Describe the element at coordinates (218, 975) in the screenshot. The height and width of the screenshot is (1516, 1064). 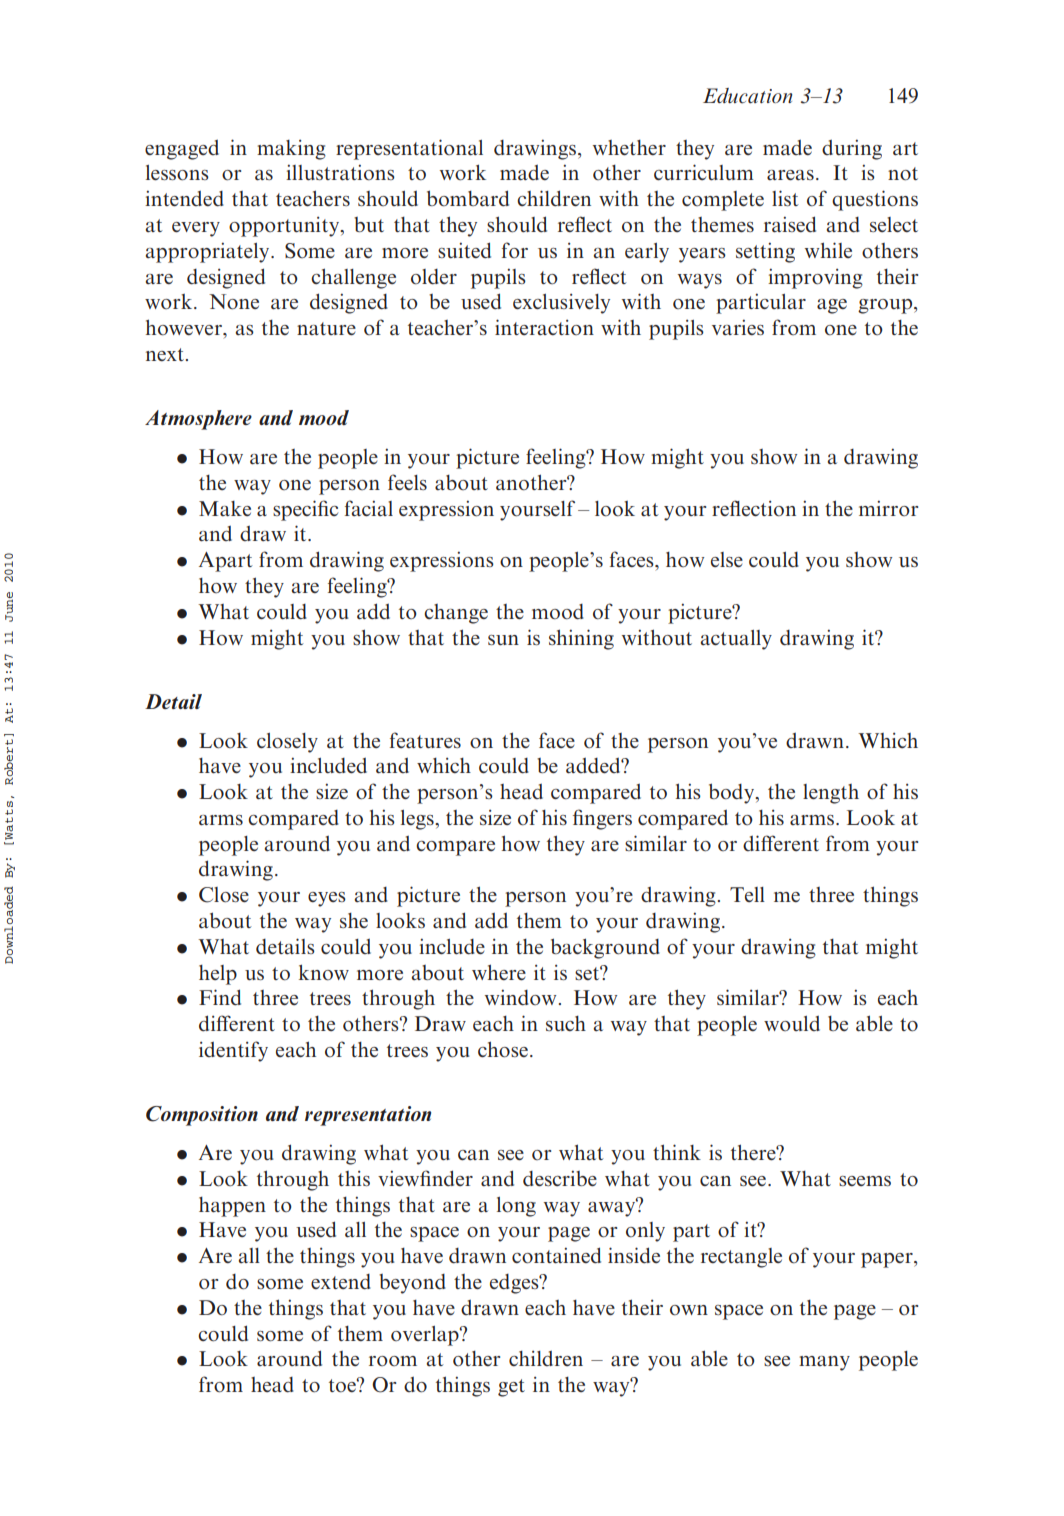
I see `help` at that location.
